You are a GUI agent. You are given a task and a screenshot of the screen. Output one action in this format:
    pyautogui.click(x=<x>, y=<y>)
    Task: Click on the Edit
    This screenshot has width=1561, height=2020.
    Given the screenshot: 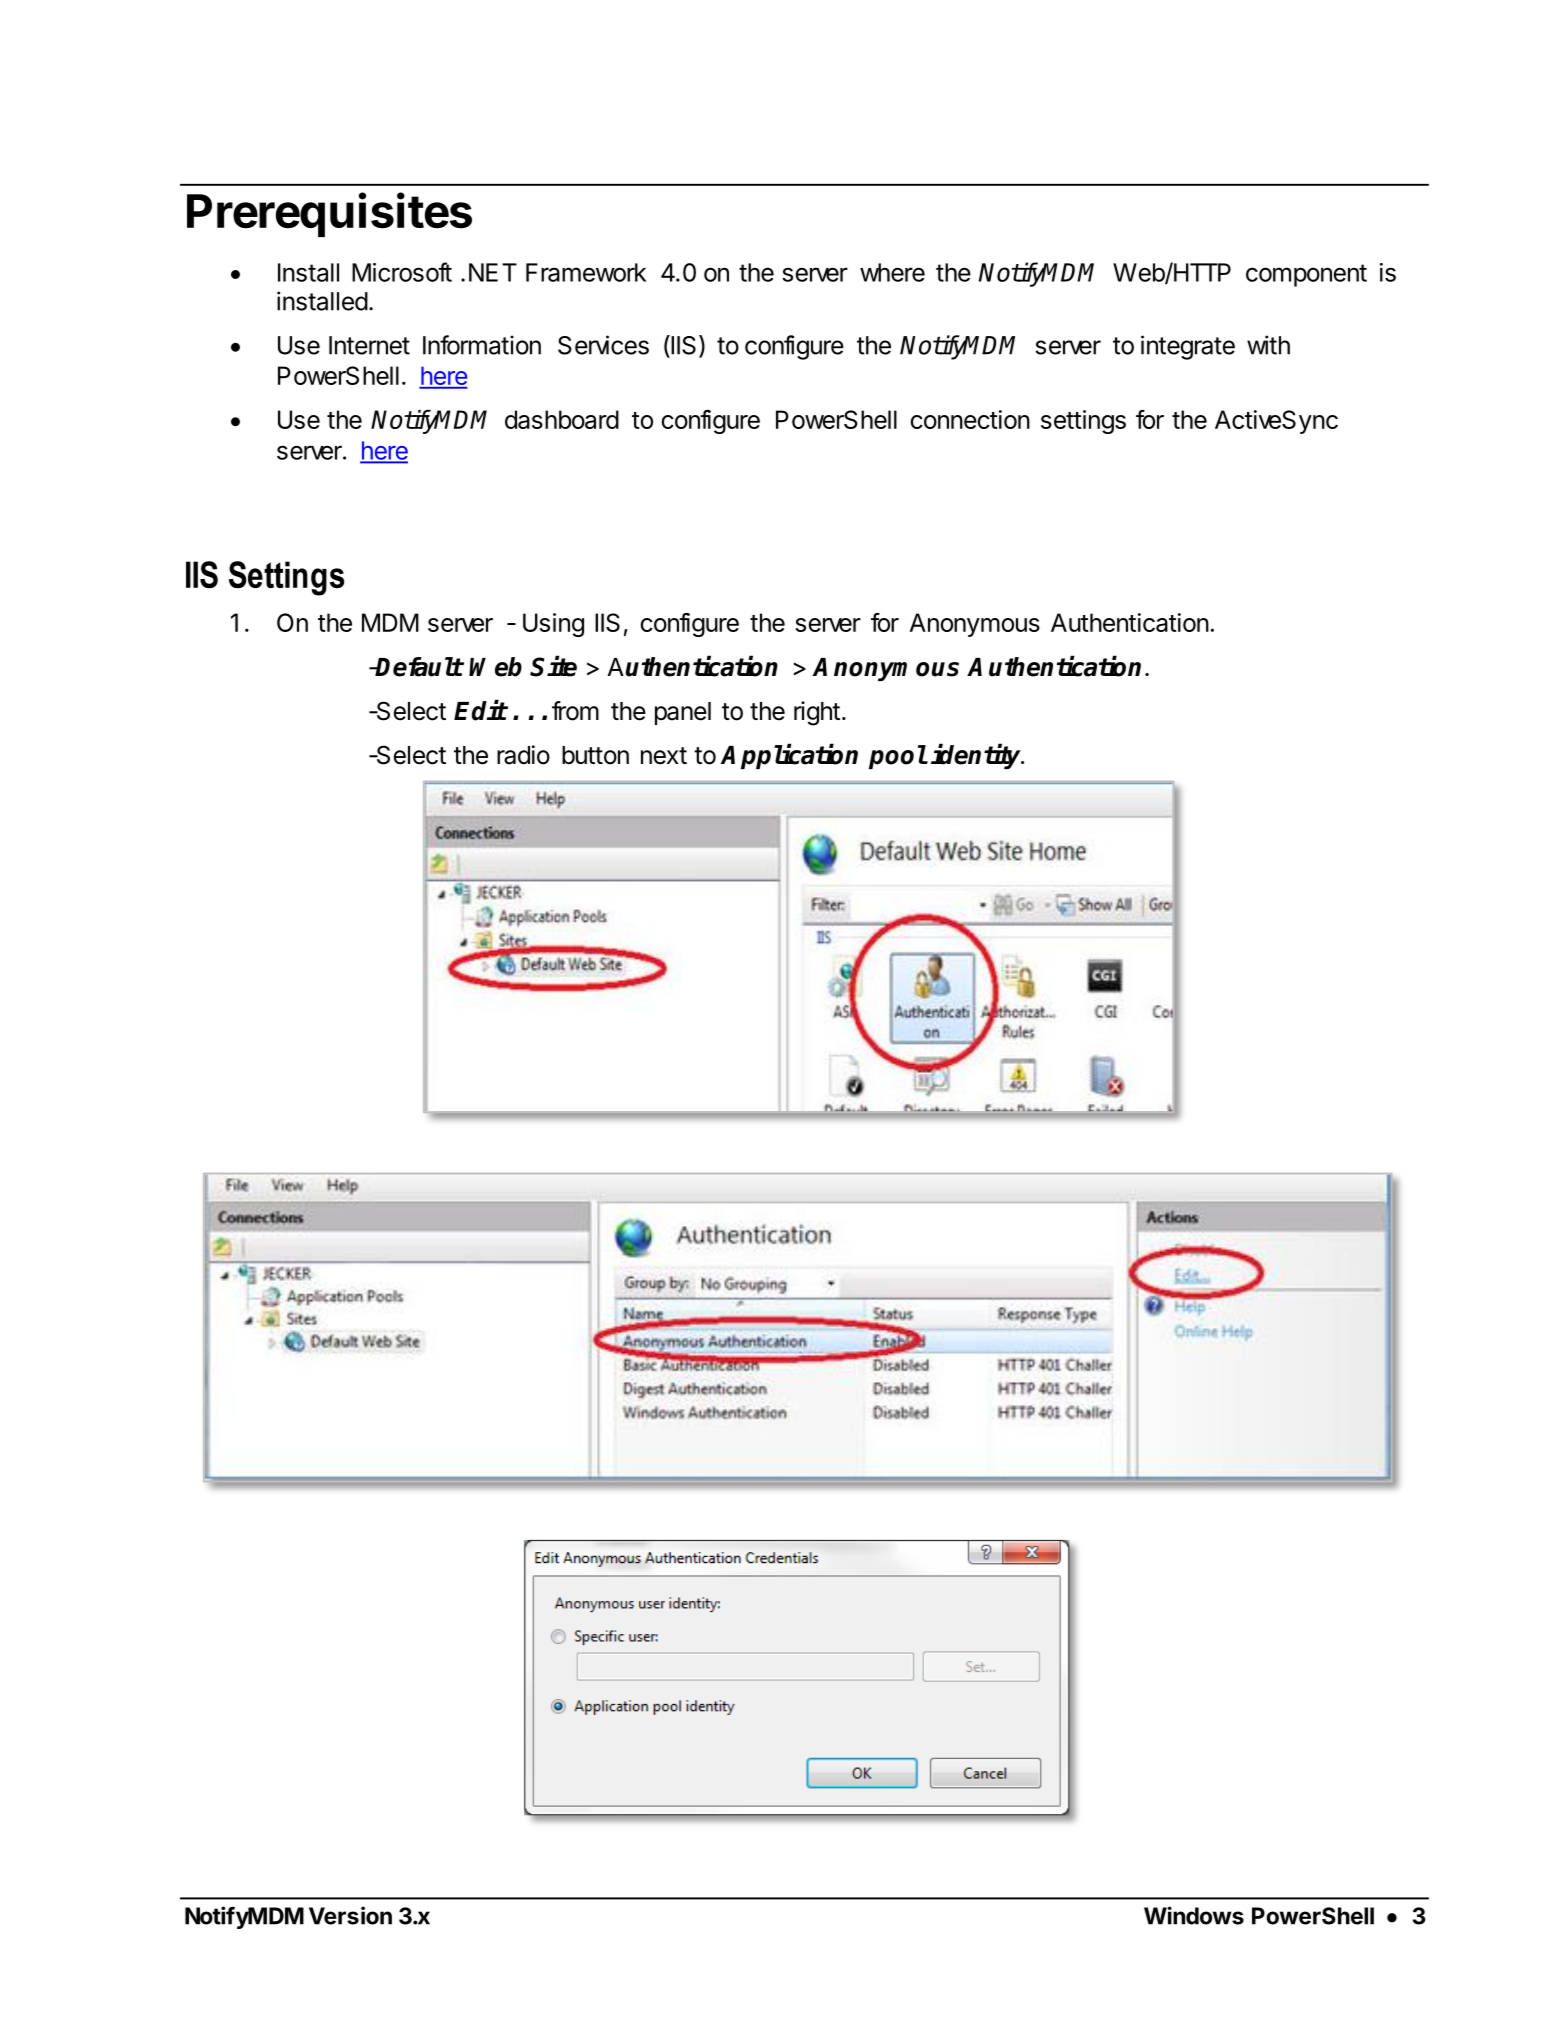 What is the action you would take?
    pyautogui.click(x=480, y=710)
